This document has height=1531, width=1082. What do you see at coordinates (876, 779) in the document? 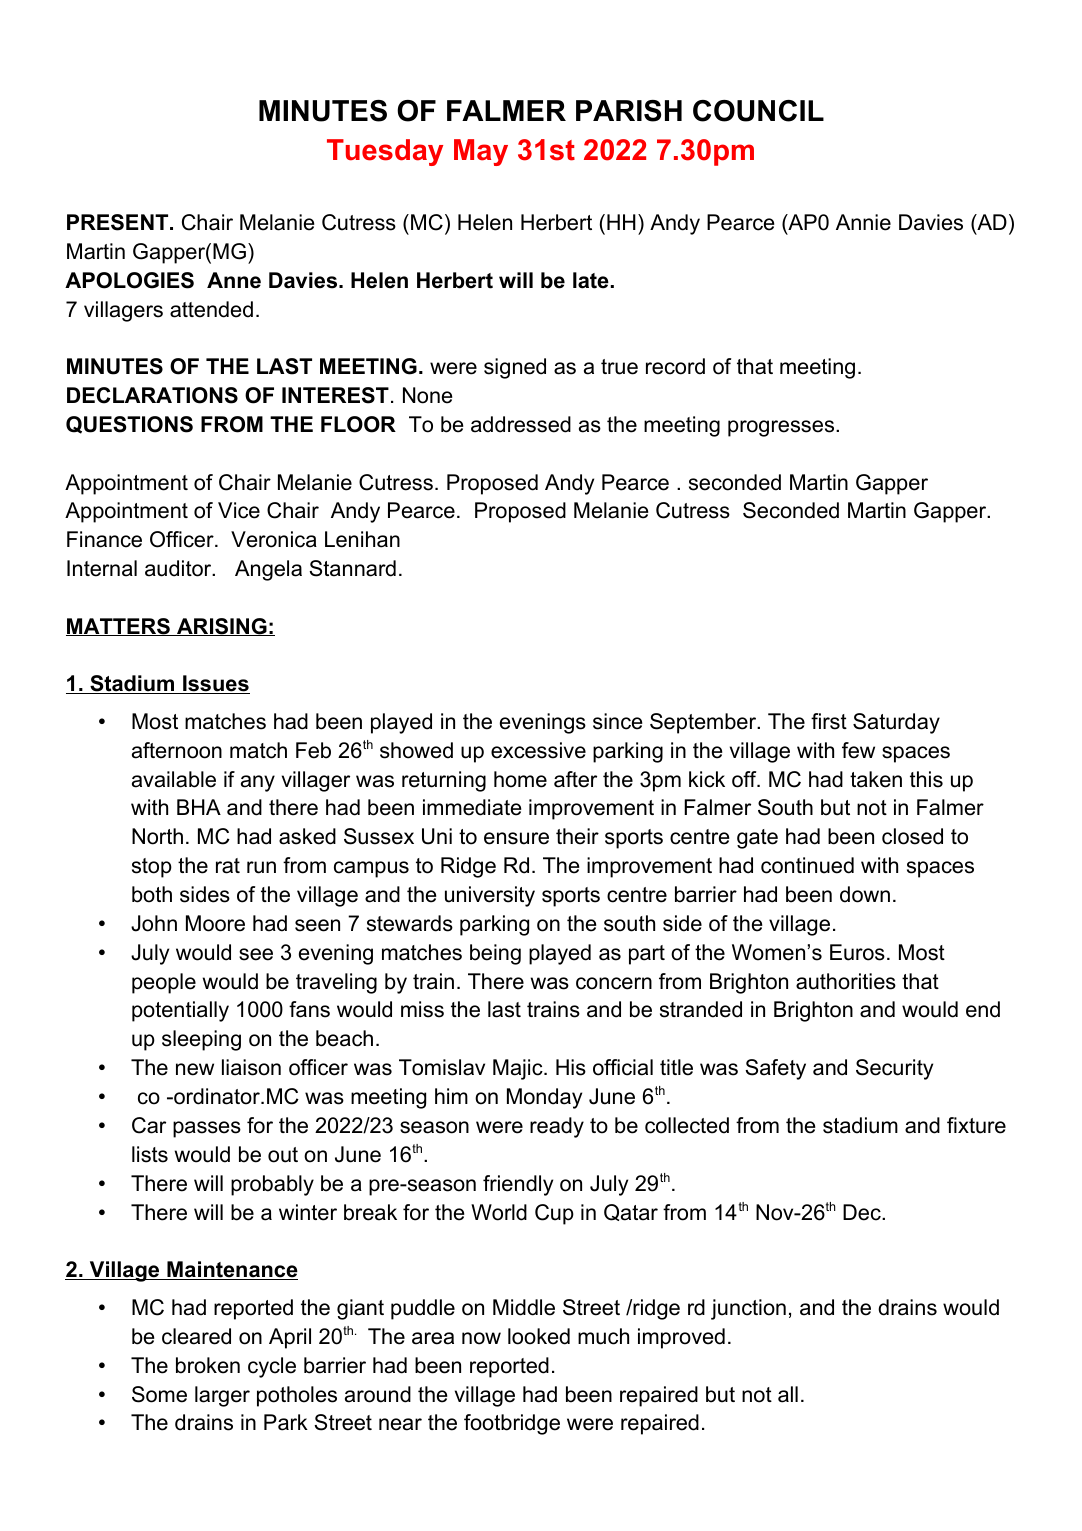
I see `taken` at bounding box center [876, 779].
